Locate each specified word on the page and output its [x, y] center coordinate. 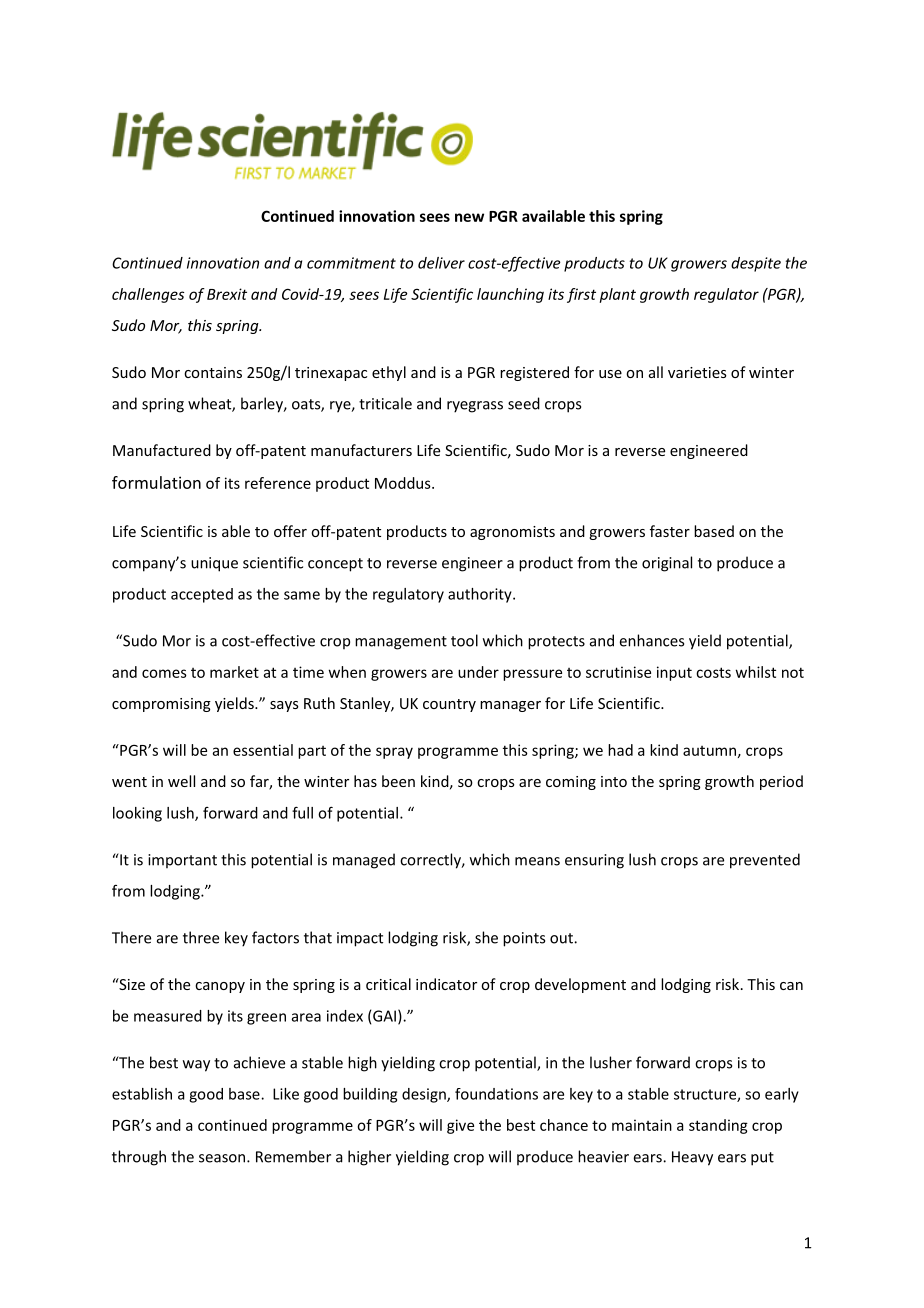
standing [718, 1126]
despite [756, 264]
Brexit [227, 294]
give [460, 1126]
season [223, 1158]
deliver [441, 263]
